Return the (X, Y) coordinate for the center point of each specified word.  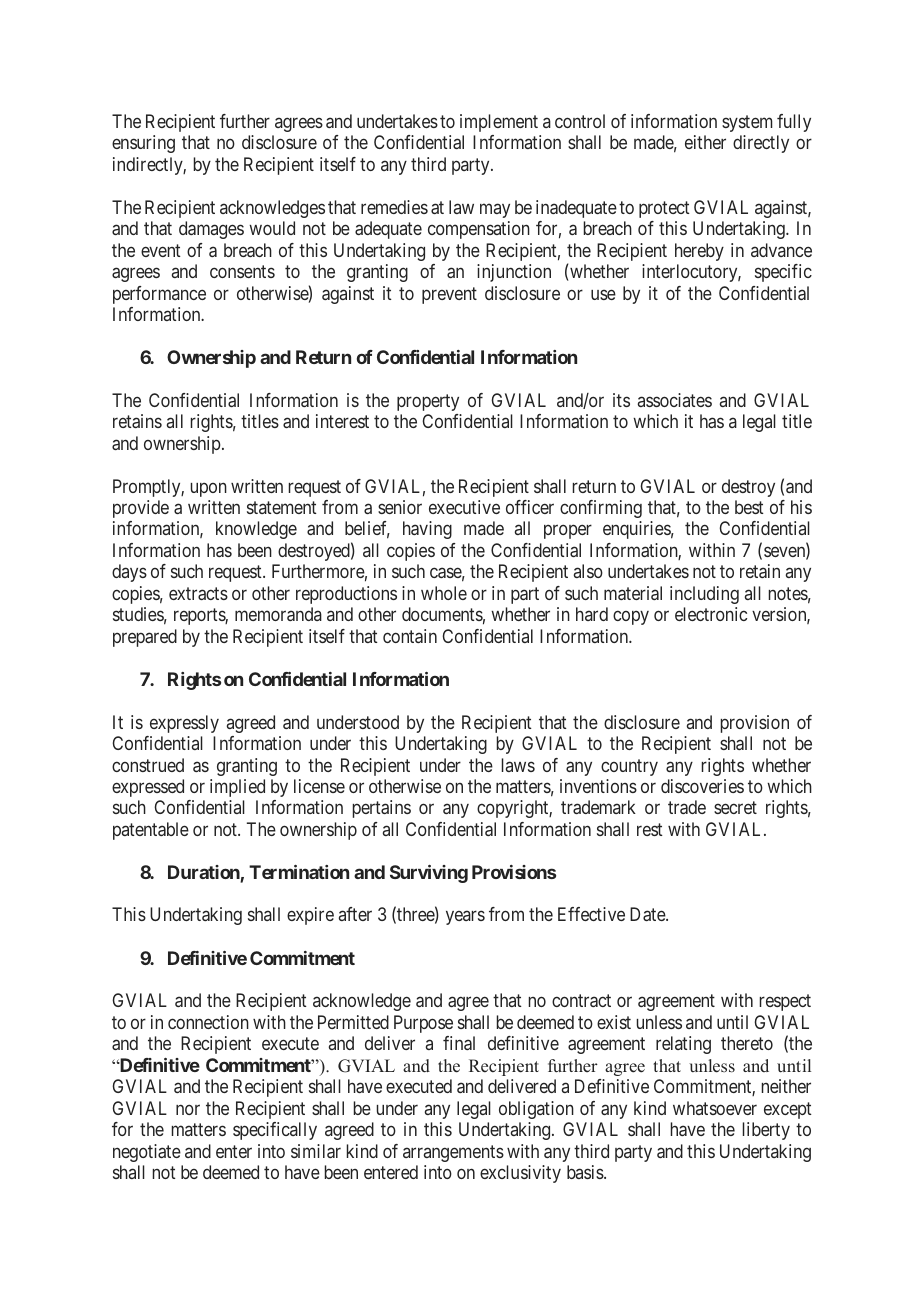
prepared (145, 638)
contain (410, 636)
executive (464, 507)
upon (209, 489)
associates (675, 400)
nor (188, 1109)
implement (499, 123)
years (465, 918)
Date (648, 914)
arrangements (453, 1153)
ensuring (143, 144)
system (747, 123)
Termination (299, 872)
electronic (711, 614)
